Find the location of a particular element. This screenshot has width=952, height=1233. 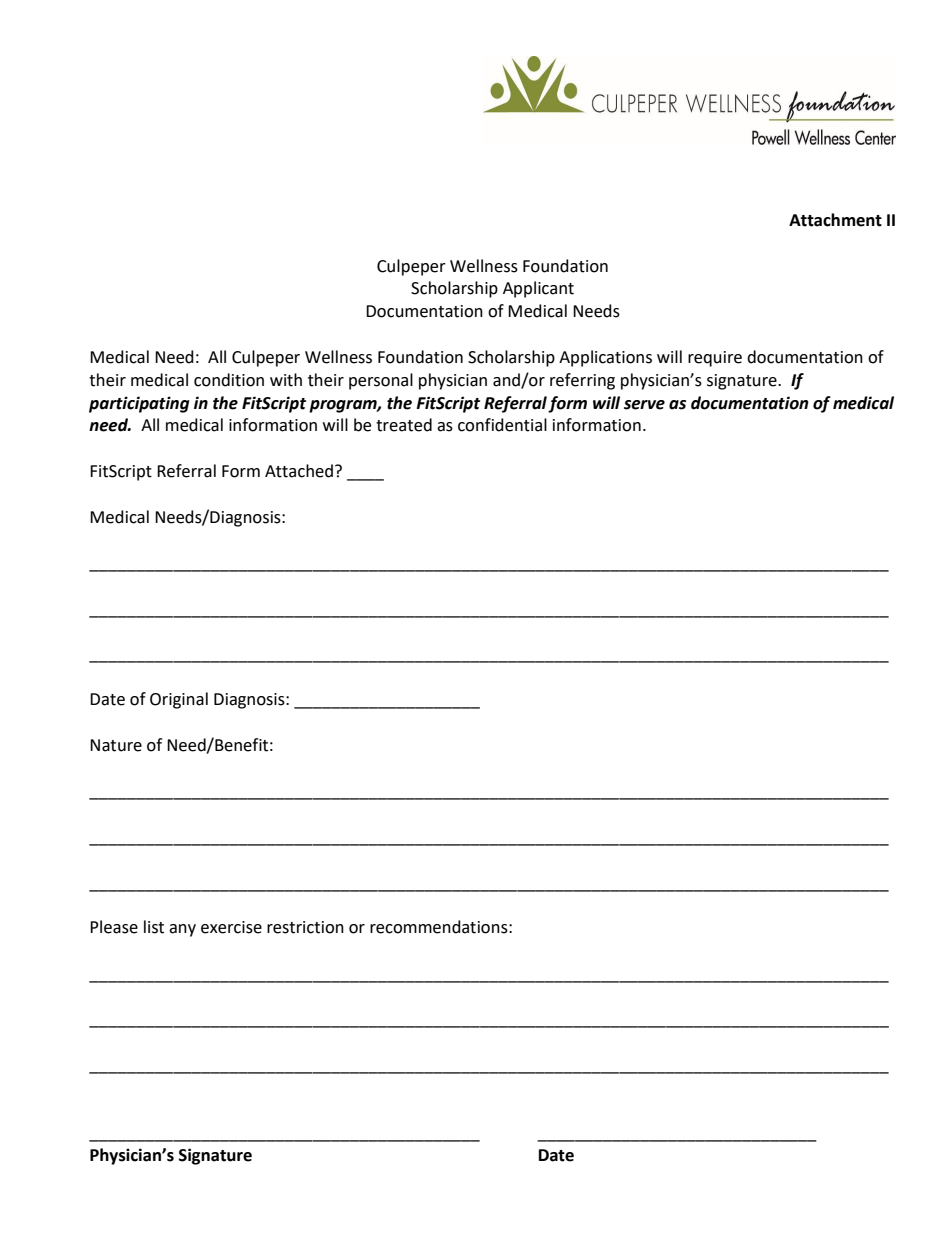

Original is located at coordinates (179, 700).
